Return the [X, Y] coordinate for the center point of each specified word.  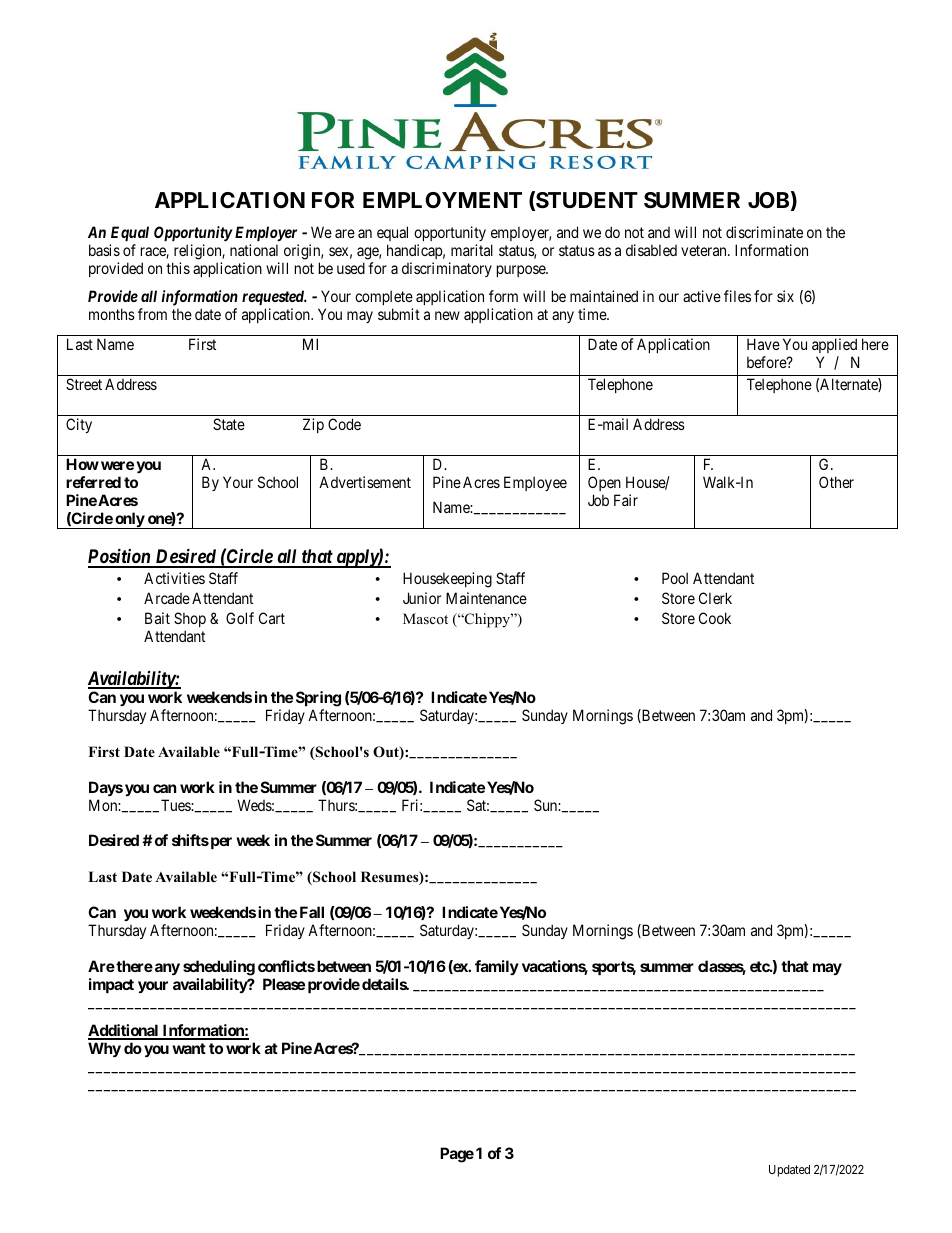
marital [472, 250]
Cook [715, 618]
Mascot [425, 618]
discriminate [764, 232]
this [178, 268]
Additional [124, 1031]
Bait [157, 618]
